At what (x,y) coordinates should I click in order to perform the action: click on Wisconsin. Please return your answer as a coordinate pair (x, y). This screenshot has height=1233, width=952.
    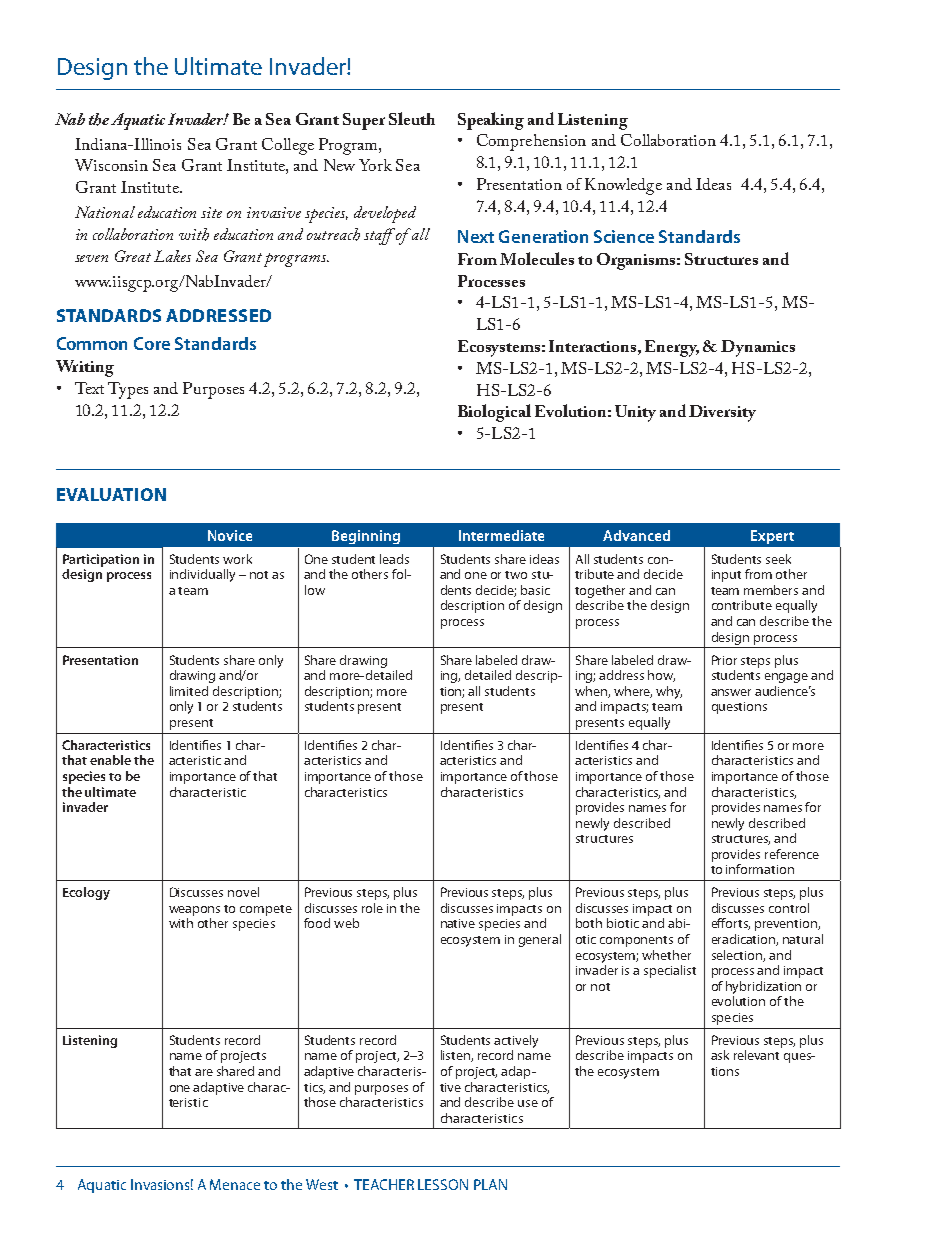
    Looking at the image, I should click on (111, 165).
